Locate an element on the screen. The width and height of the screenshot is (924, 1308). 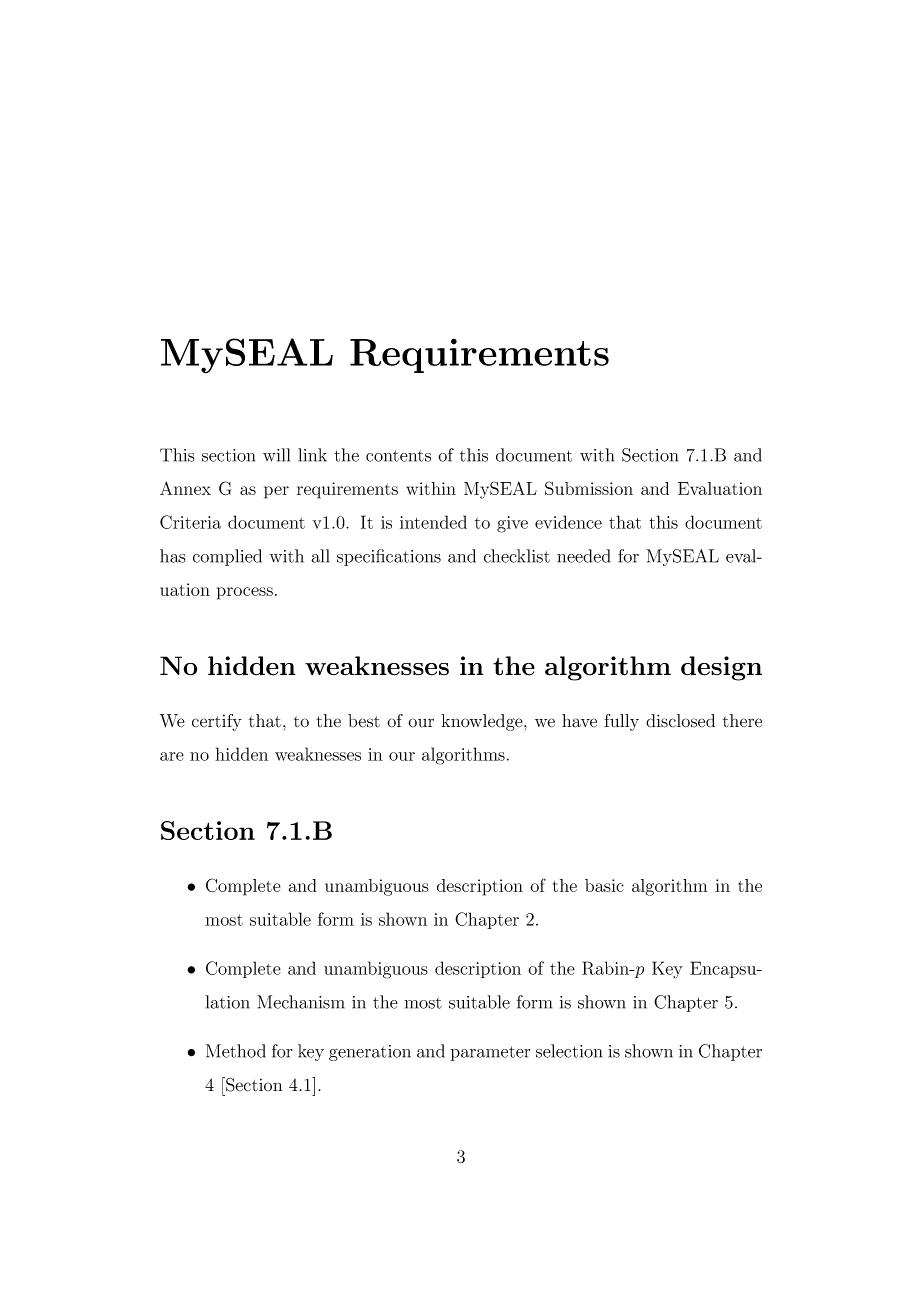
Submission is located at coordinates (589, 488).
